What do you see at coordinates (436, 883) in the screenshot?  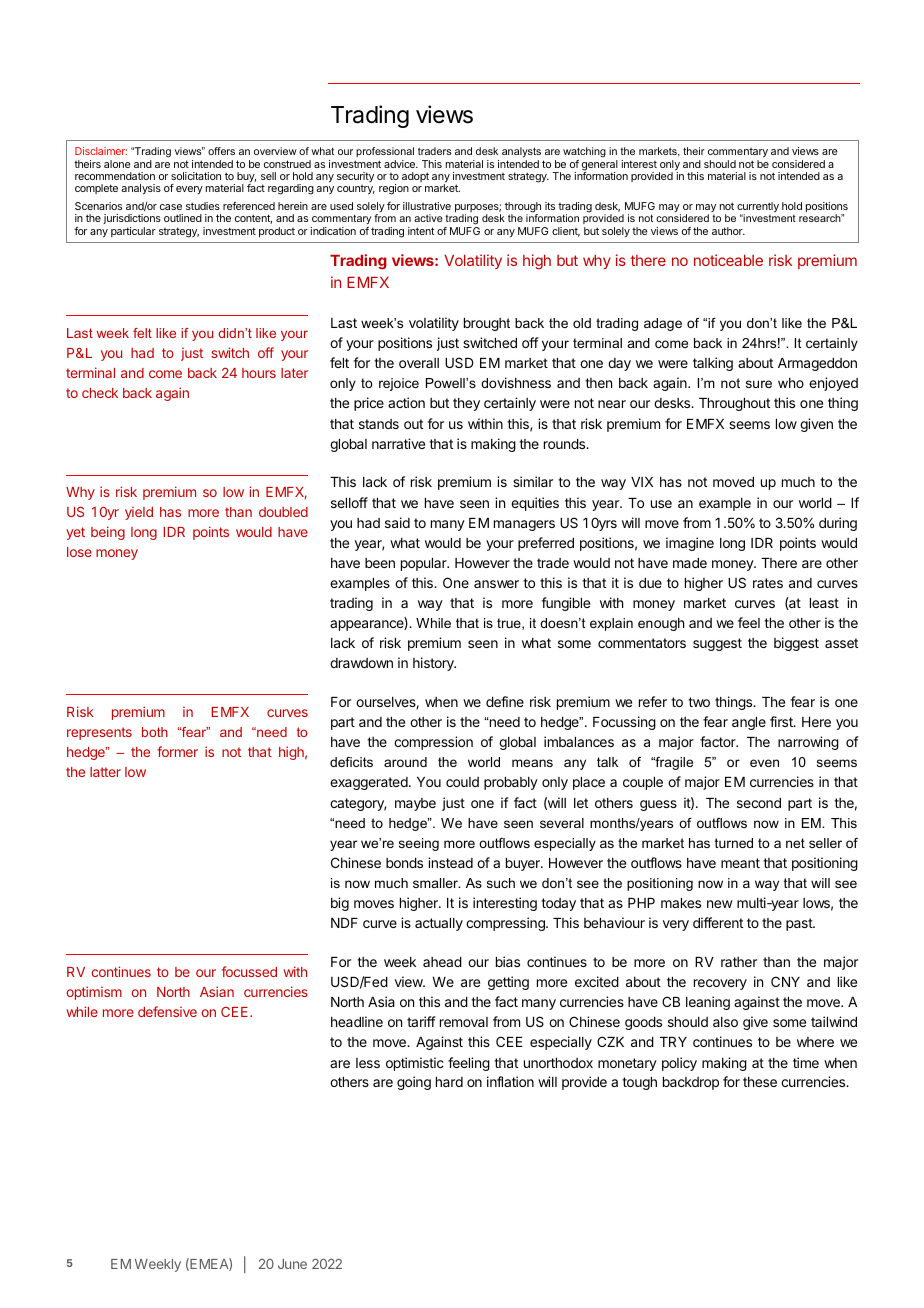 I see `smaller` at bounding box center [436, 883].
